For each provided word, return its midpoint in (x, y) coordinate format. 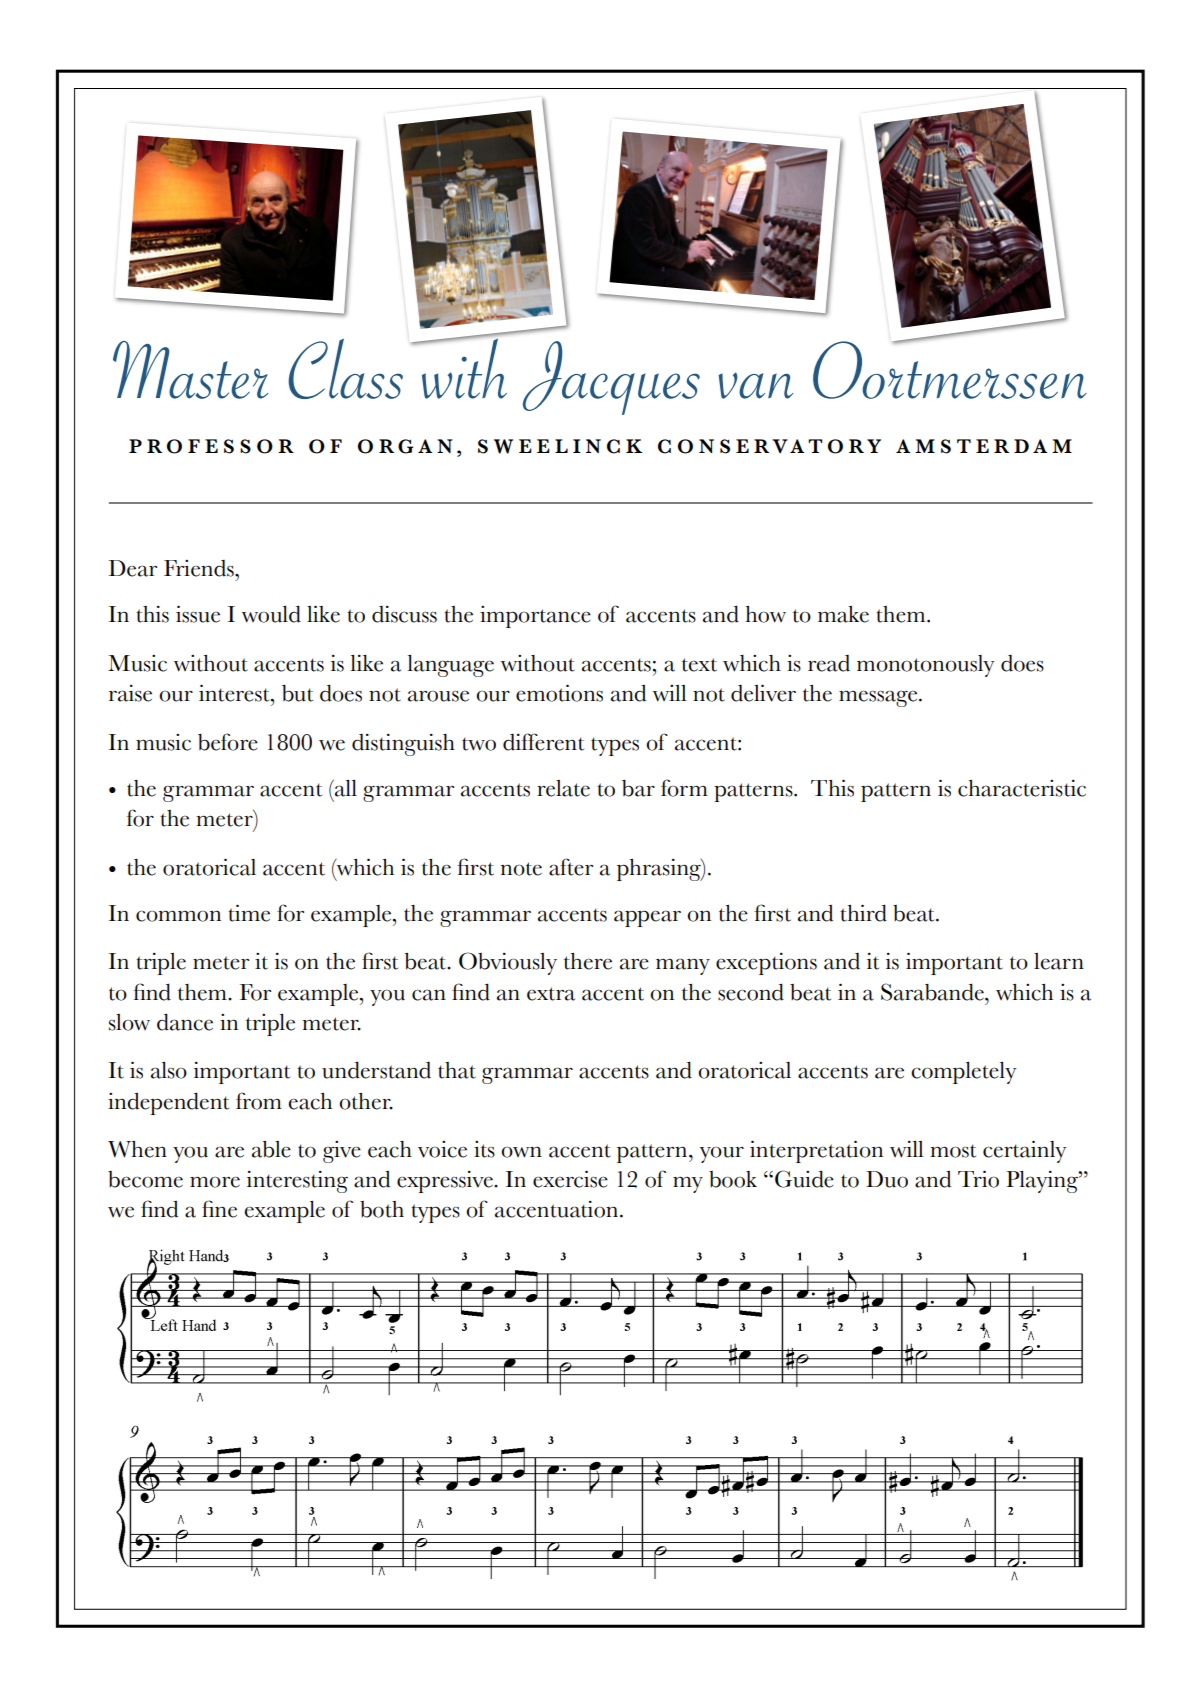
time (249, 913)
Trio (978, 1179)
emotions (559, 693)
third (863, 913)
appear (647, 918)
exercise (570, 1179)
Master (191, 370)
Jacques (611, 378)
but (297, 693)
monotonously (926, 666)
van (756, 385)
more (215, 1182)
